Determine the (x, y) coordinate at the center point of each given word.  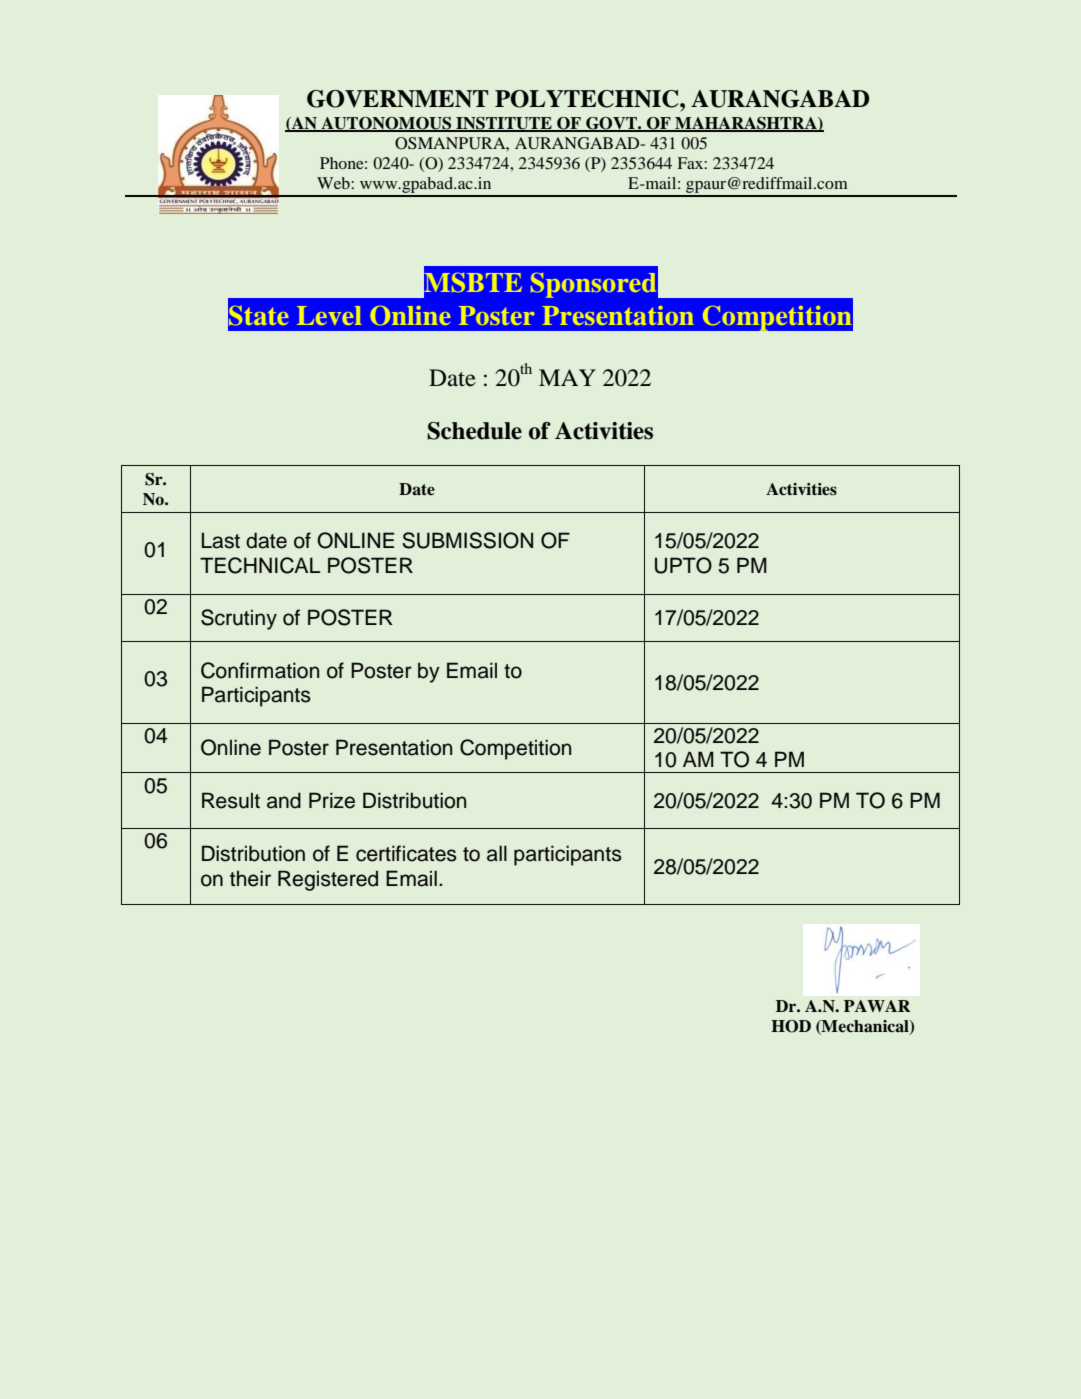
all (497, 853)
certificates (406, 853)
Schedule (474, 431)
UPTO (683, 565)
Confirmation (260, 670)
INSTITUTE (504, 124)
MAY (567, 377)
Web (334, 183)
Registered (328, 880)
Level (329, 315)
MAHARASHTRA (746, 124)
